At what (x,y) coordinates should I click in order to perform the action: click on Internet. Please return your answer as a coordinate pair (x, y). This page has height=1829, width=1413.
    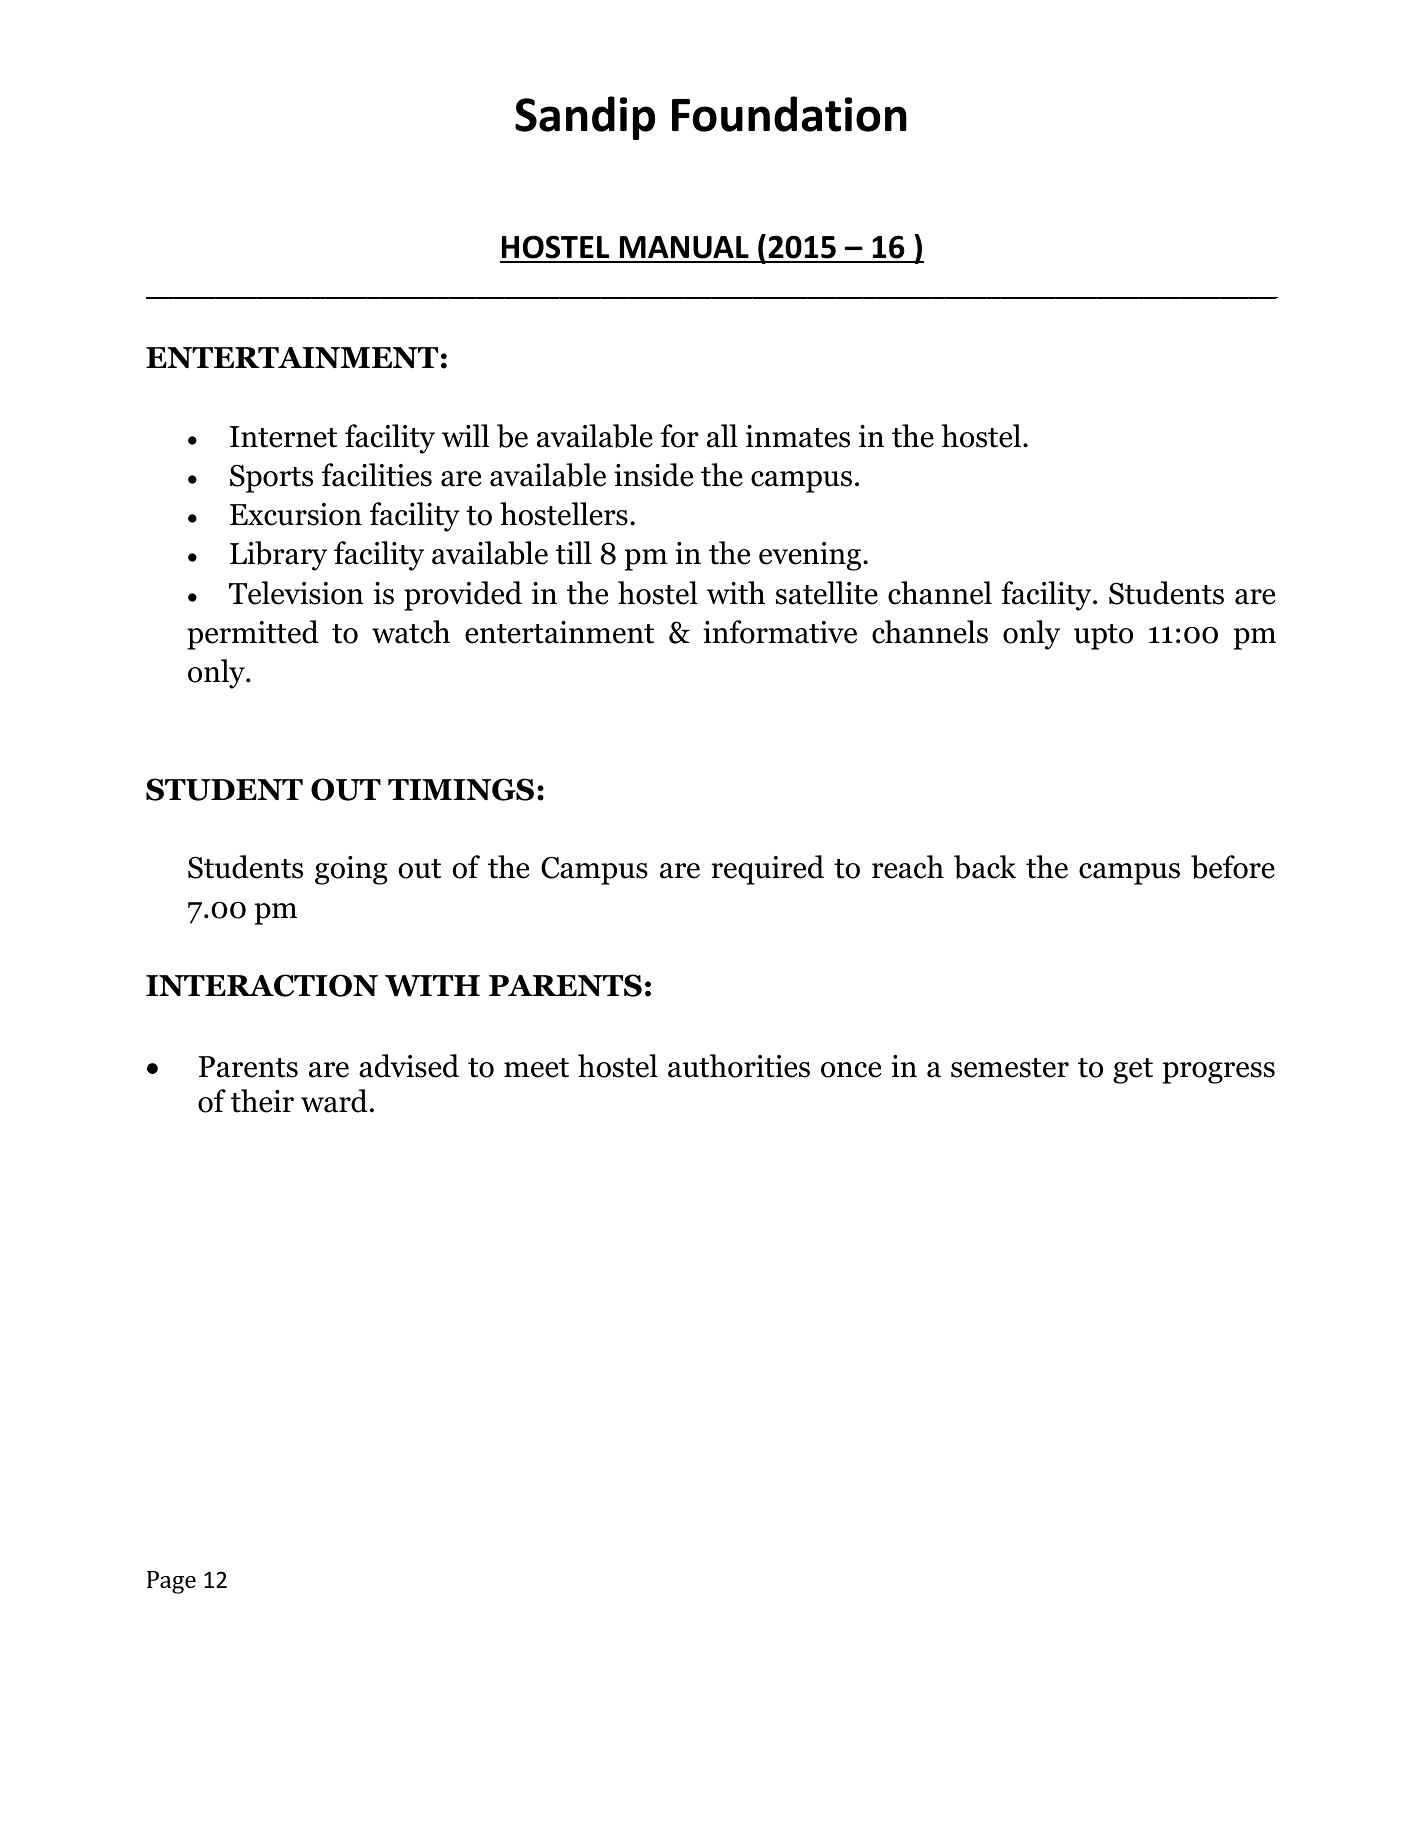
    Looking at the image, I should click on (283, 437).
